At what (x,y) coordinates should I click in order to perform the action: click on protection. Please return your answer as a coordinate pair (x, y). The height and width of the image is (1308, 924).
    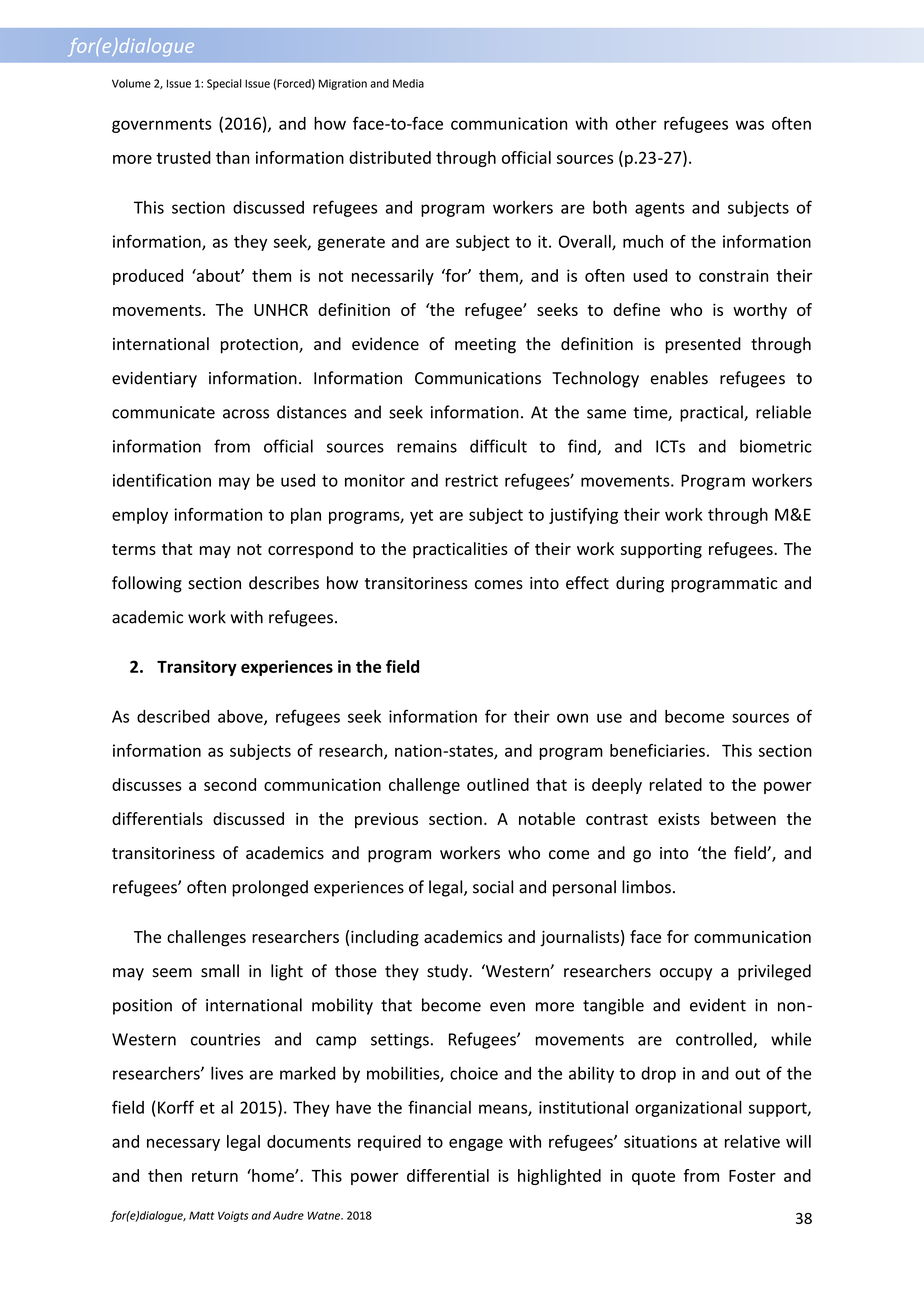
    Looking at the image, I should click on (260, 346).
